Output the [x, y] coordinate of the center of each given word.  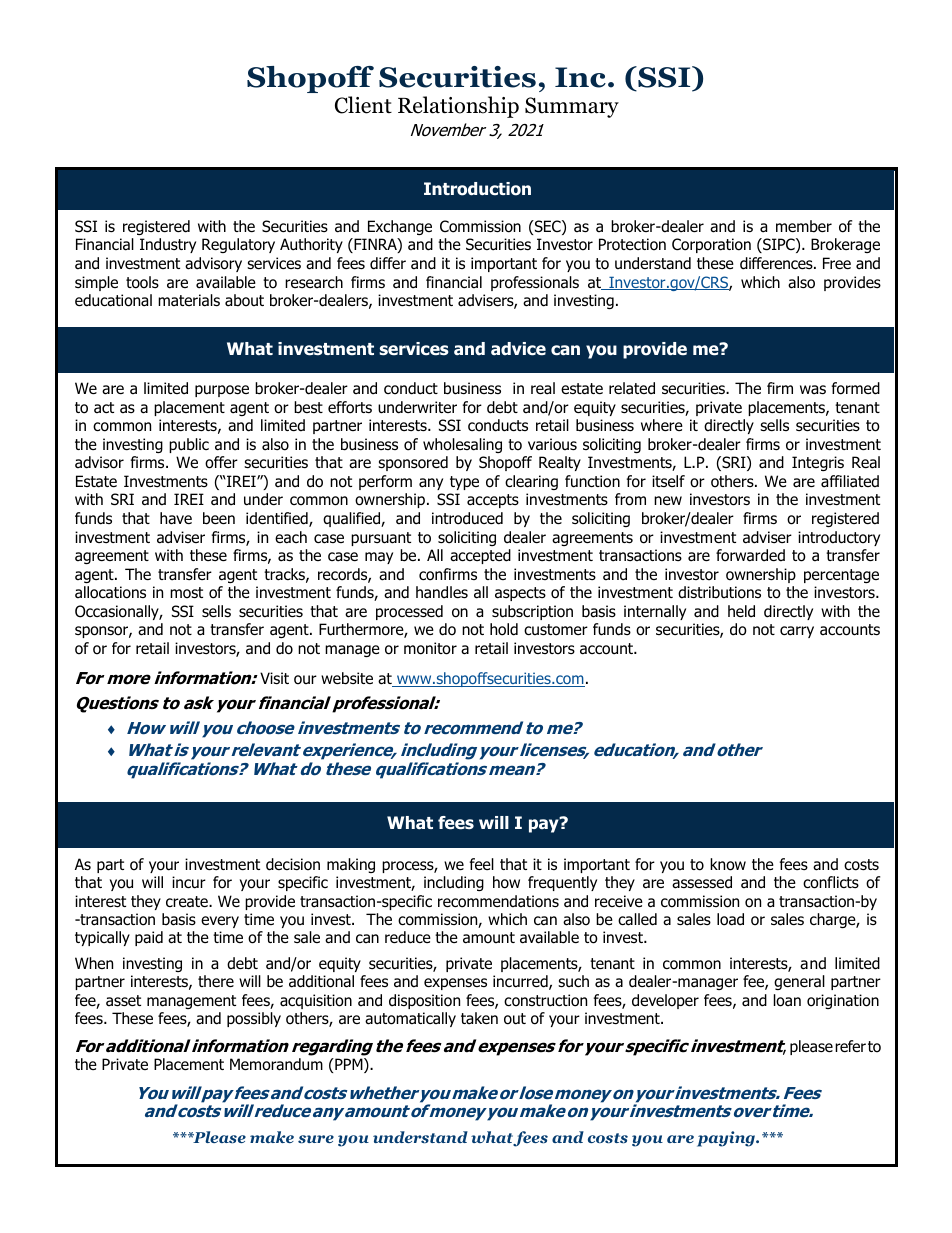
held [741, 611]
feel [482, 864]
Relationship [458, 107]
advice [518, 349]
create [188, 902]
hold [504, 629]
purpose [222, 391]
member [804, 226]
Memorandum [276, 1064]
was [813, 390]
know [728, 864]
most [186, 593]
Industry [168, 245]
